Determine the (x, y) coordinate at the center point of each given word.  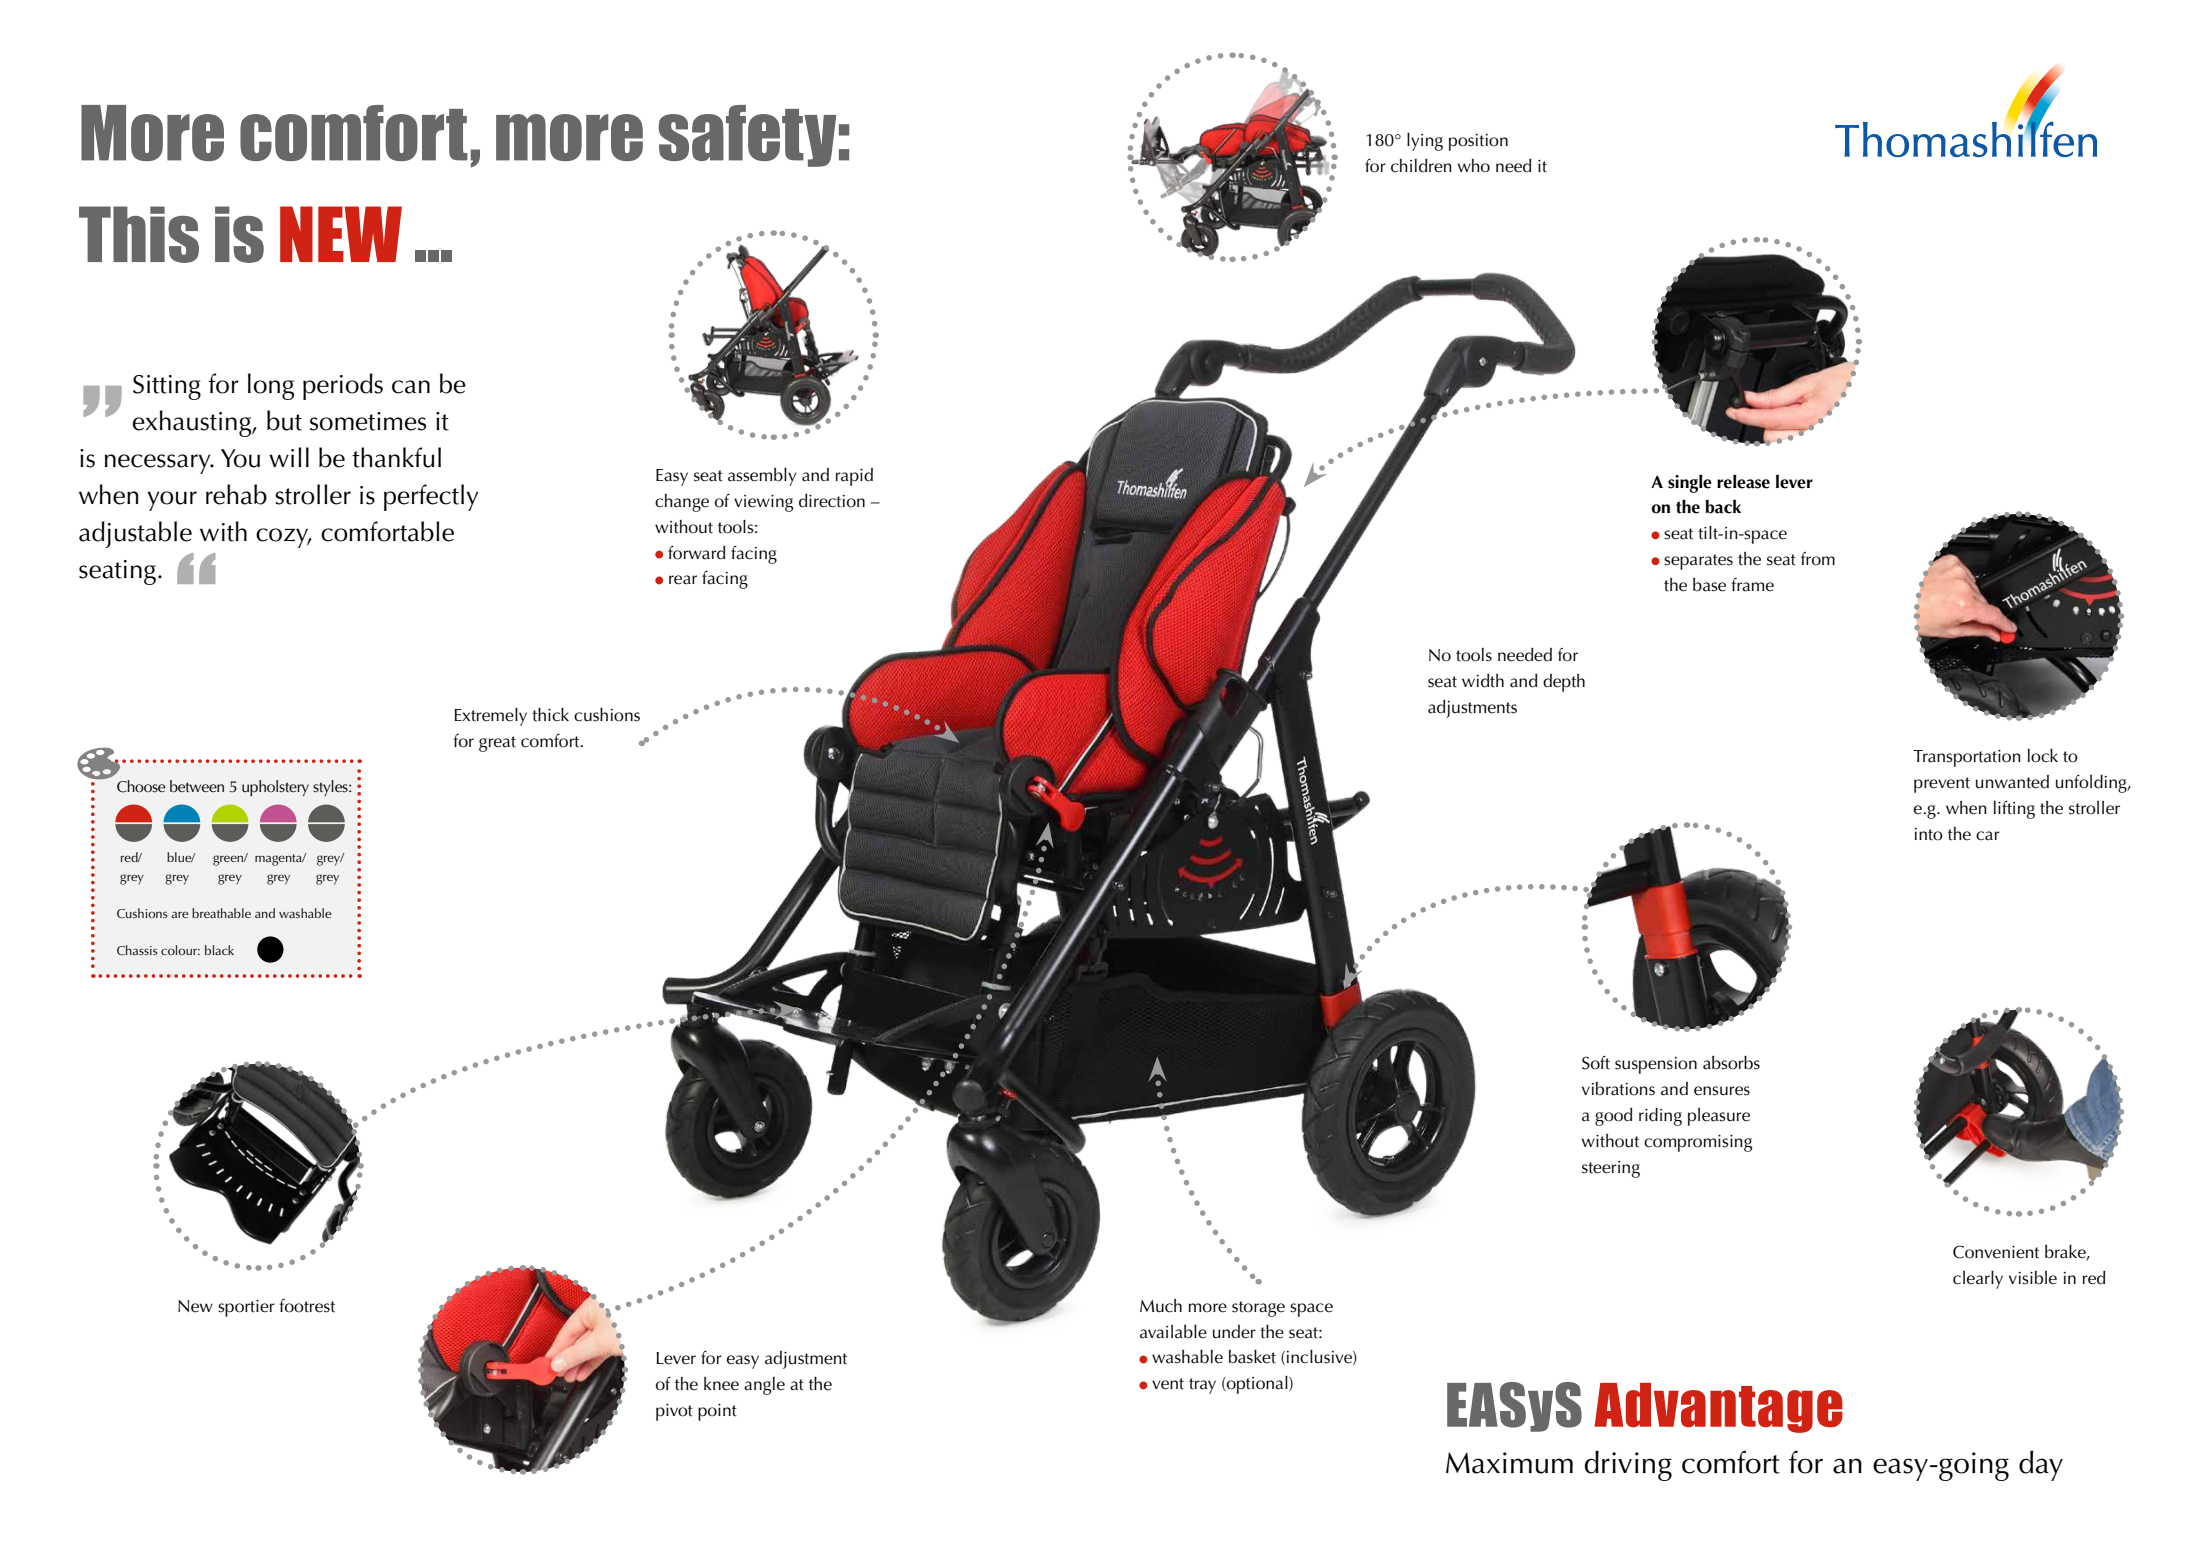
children (1421, 166)
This (139, 234)
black (219, 950)
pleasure (1719, 1117)
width (1483, 681)
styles (331, 788)
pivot (674, 1412)
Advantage (1718, 1408)
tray (1202, 1386)
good (1613, 1117)
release (1743, 482)
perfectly (431, 497)
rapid (854, 477)
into (1929, 834)
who (1474, 166)
